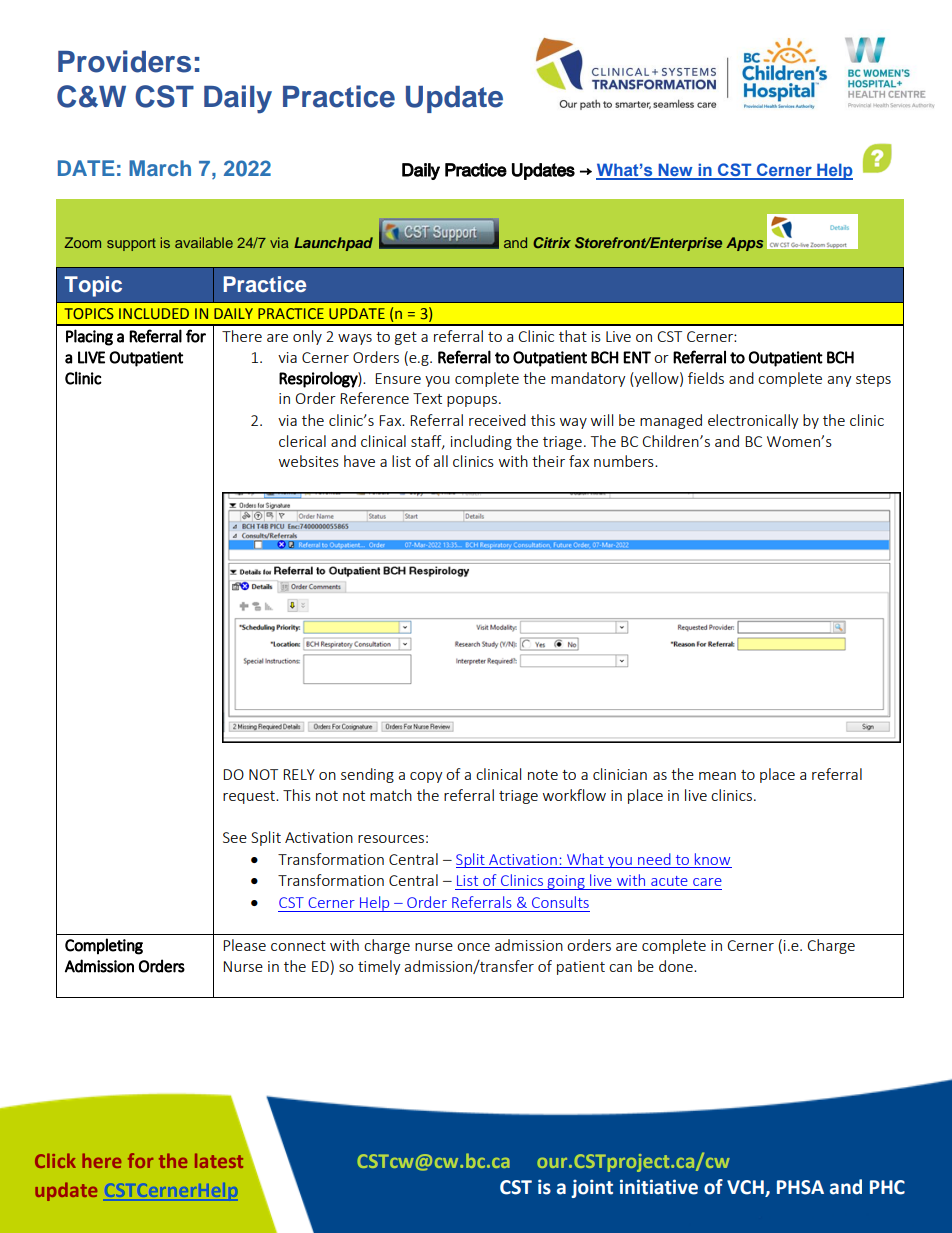 The width and height of the document is (952, 1233). What do you see at coordinates (426, 777) in the document?
I see `copy` at bounding box center [426, 777].
